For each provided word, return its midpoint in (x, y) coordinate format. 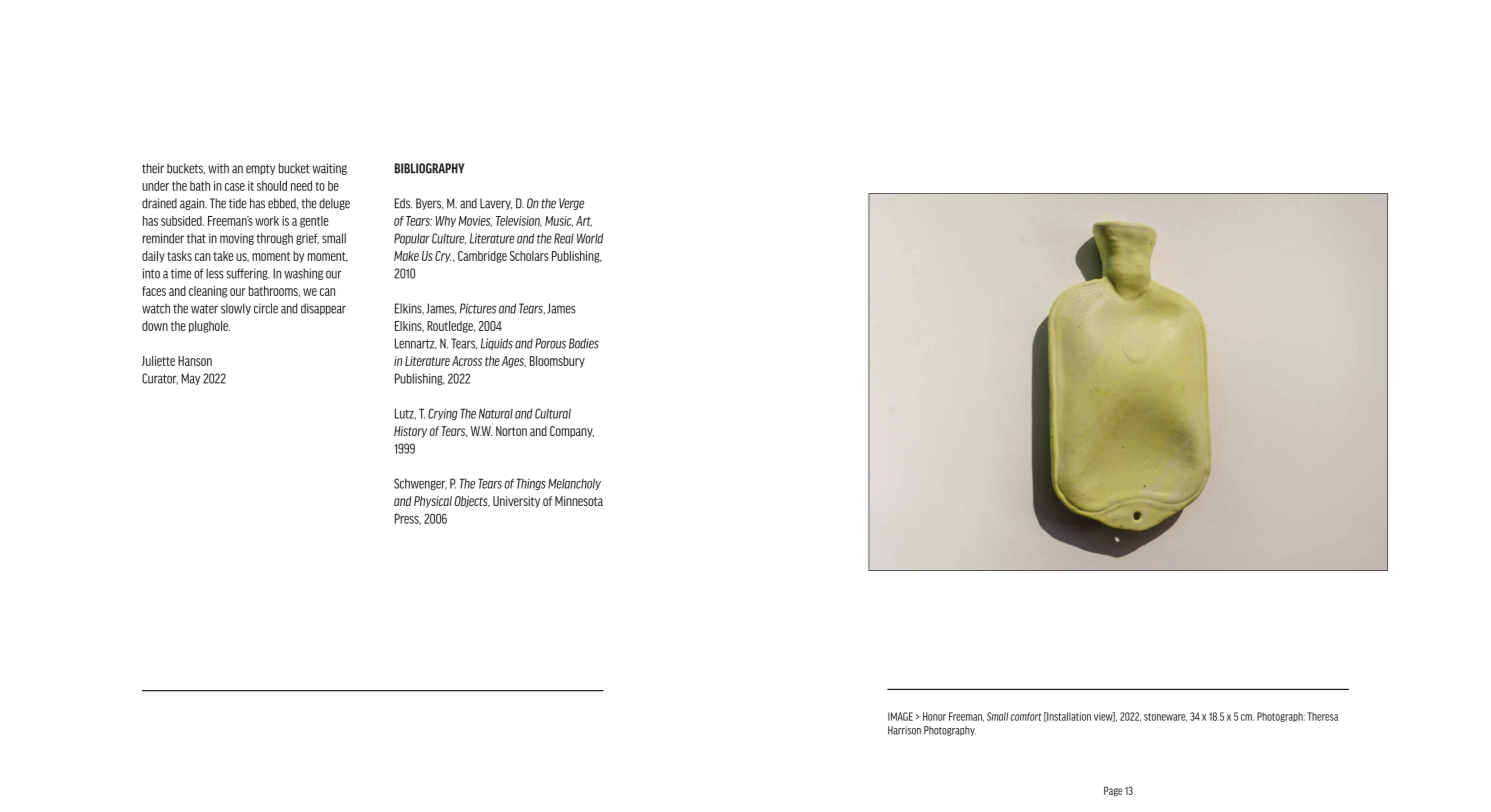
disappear (323, 309)
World (590, 238)
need (301, 186)
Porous (550, 343)
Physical (433, 502)
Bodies (584, 343)
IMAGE (900, 716)
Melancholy (574, 484)
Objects (472, 502)
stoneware (1165, 717)
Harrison (904, 730)
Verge (571, 204)
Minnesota (579, 501)
